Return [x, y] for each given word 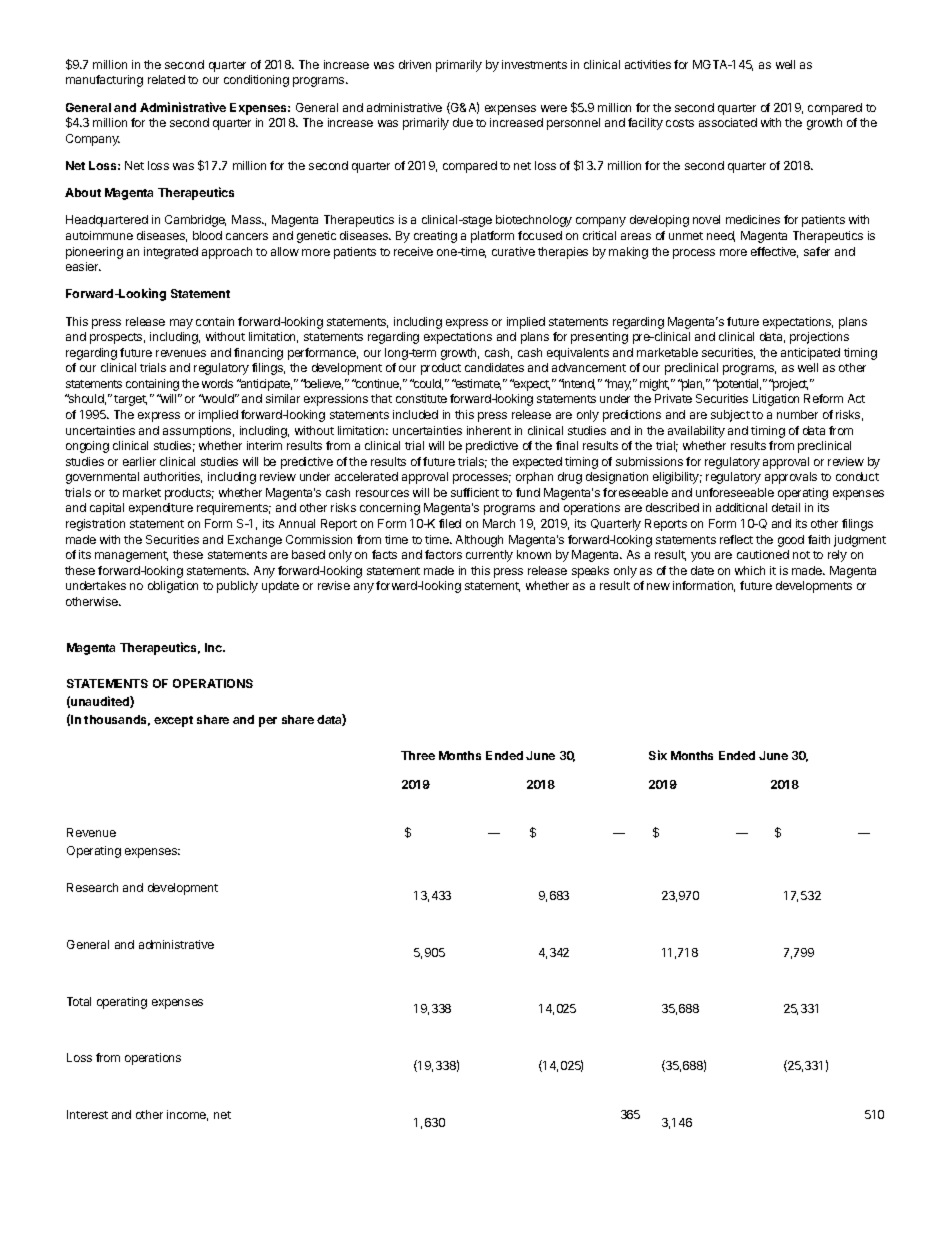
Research [92, 887]
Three [418, 755]
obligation [173, 587]
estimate [477, 384]
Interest [87, 1114]
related [166, 79]
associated [728, 122]
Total [79, 1001]
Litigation [776, 400]
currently [489, 556]
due [463, 122]
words [217, 383]
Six [658, 755]
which [750, 570]
